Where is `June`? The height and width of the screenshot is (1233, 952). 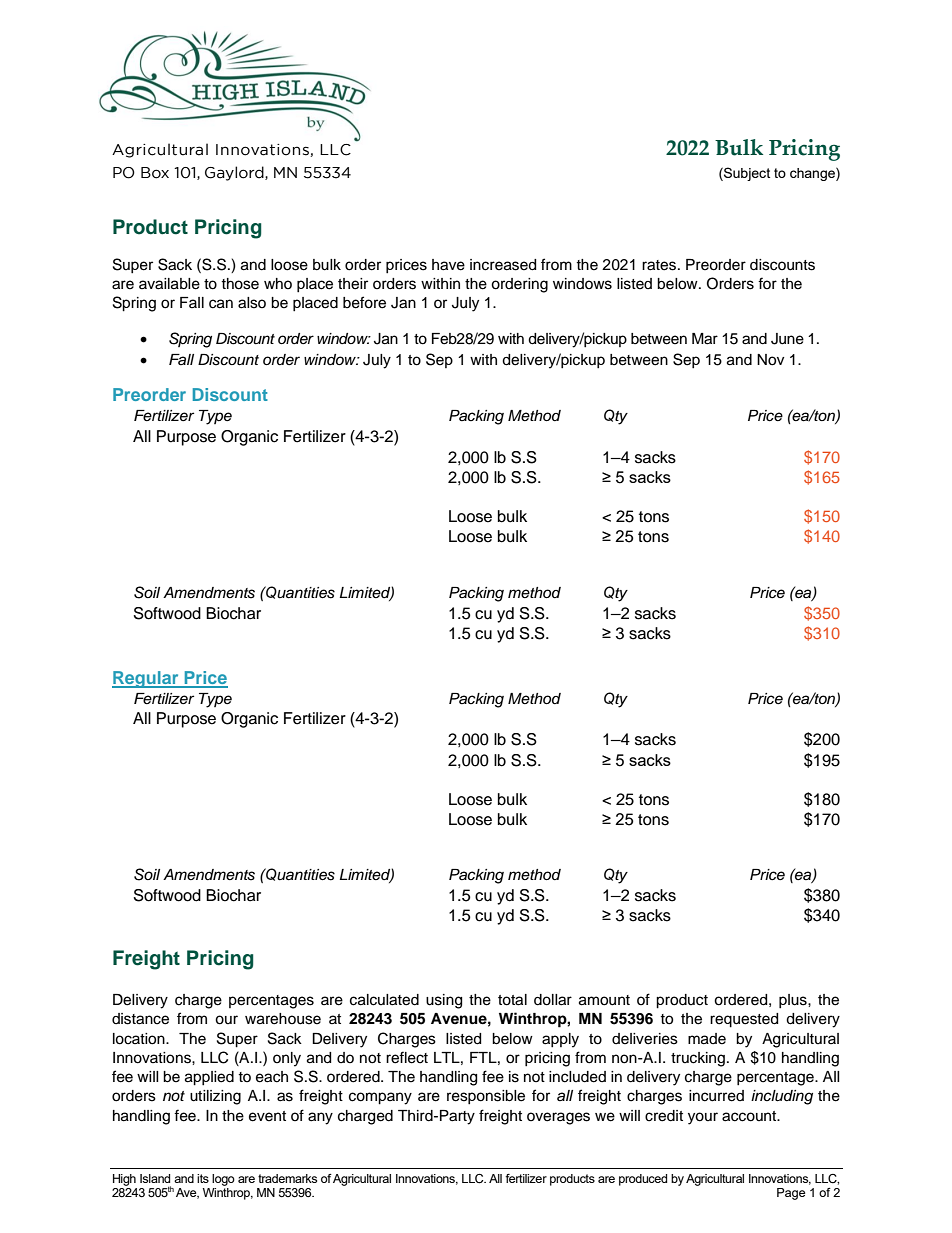
June is located at coordinates (787, 339).
